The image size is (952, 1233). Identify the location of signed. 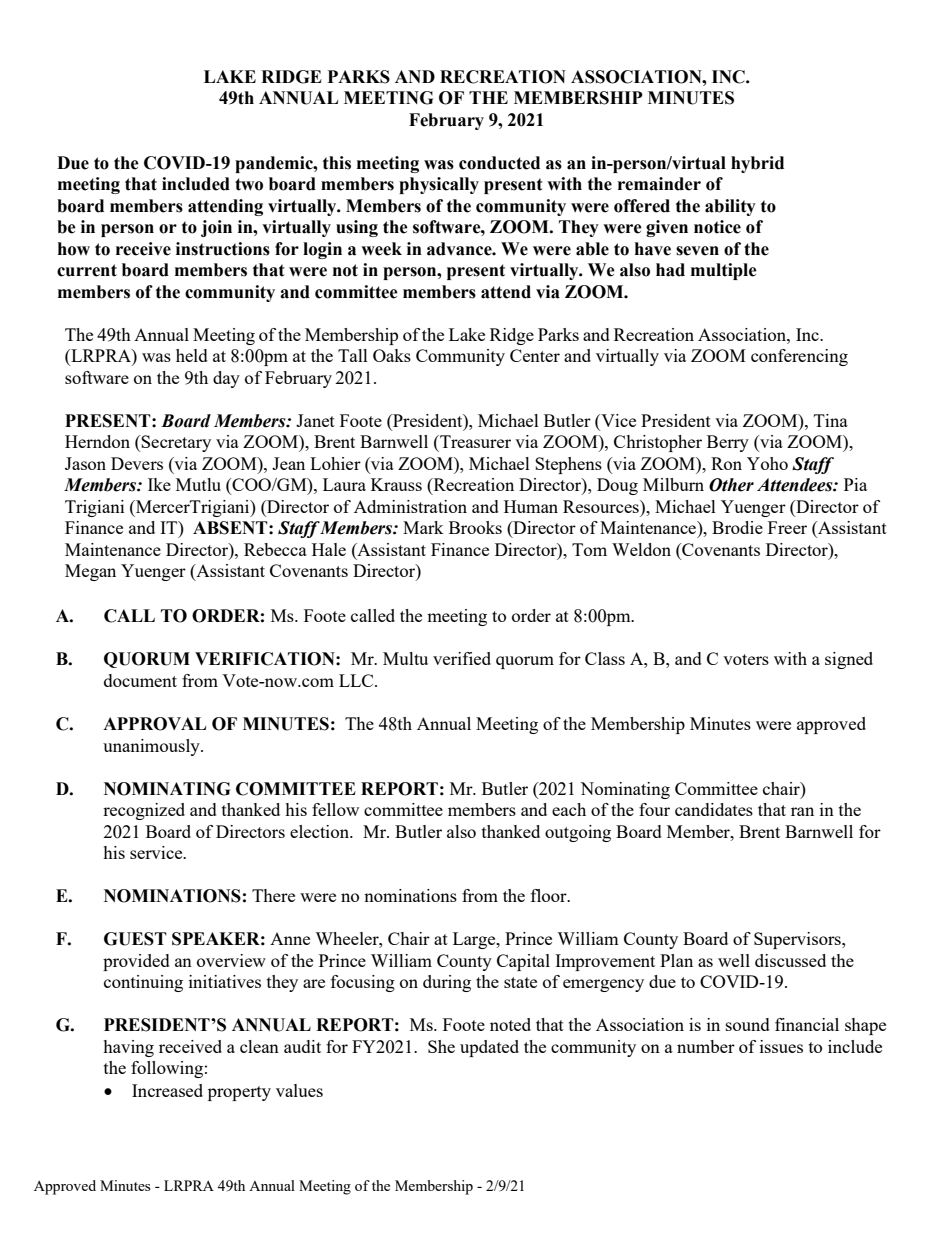
(849, 660).
